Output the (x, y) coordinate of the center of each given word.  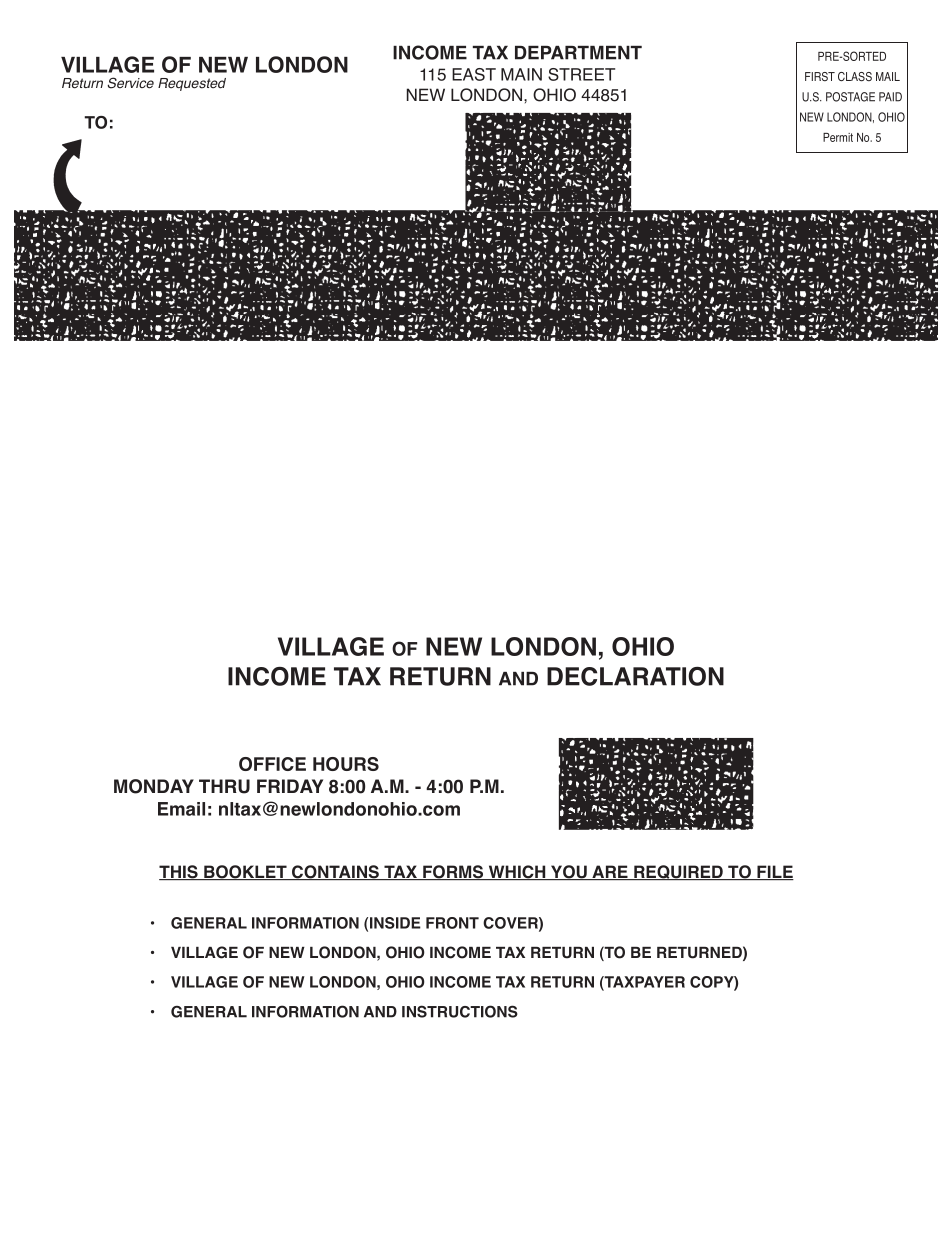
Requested (192, 84)
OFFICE (272, 764)
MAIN (521, 74)
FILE (774, 872)
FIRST (820, 76)
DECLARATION (635, 676)
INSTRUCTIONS (460, 1011)
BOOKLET (245, 872)
